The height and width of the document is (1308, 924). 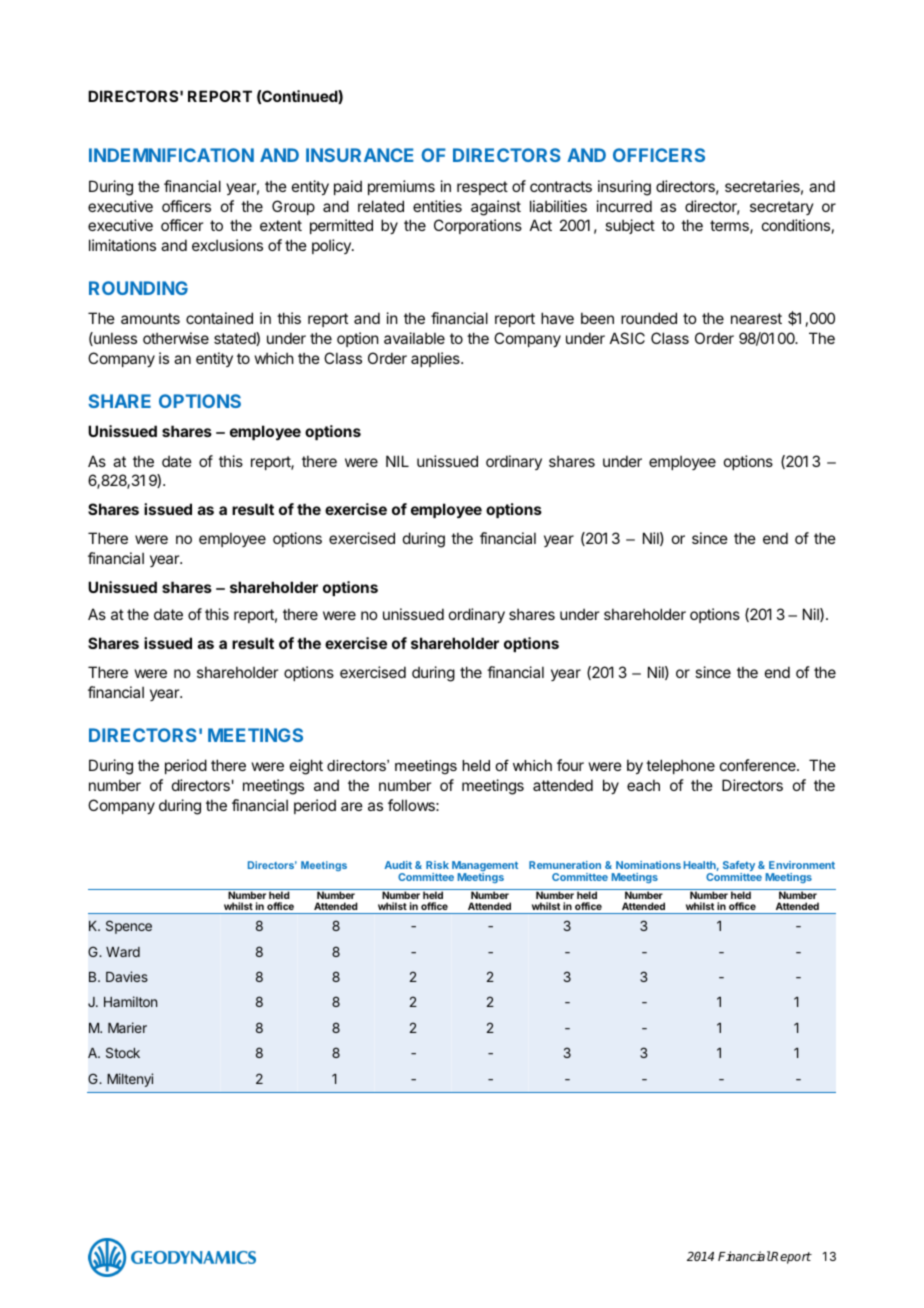 I want to click on Risk, so click(x=437, y=865).
